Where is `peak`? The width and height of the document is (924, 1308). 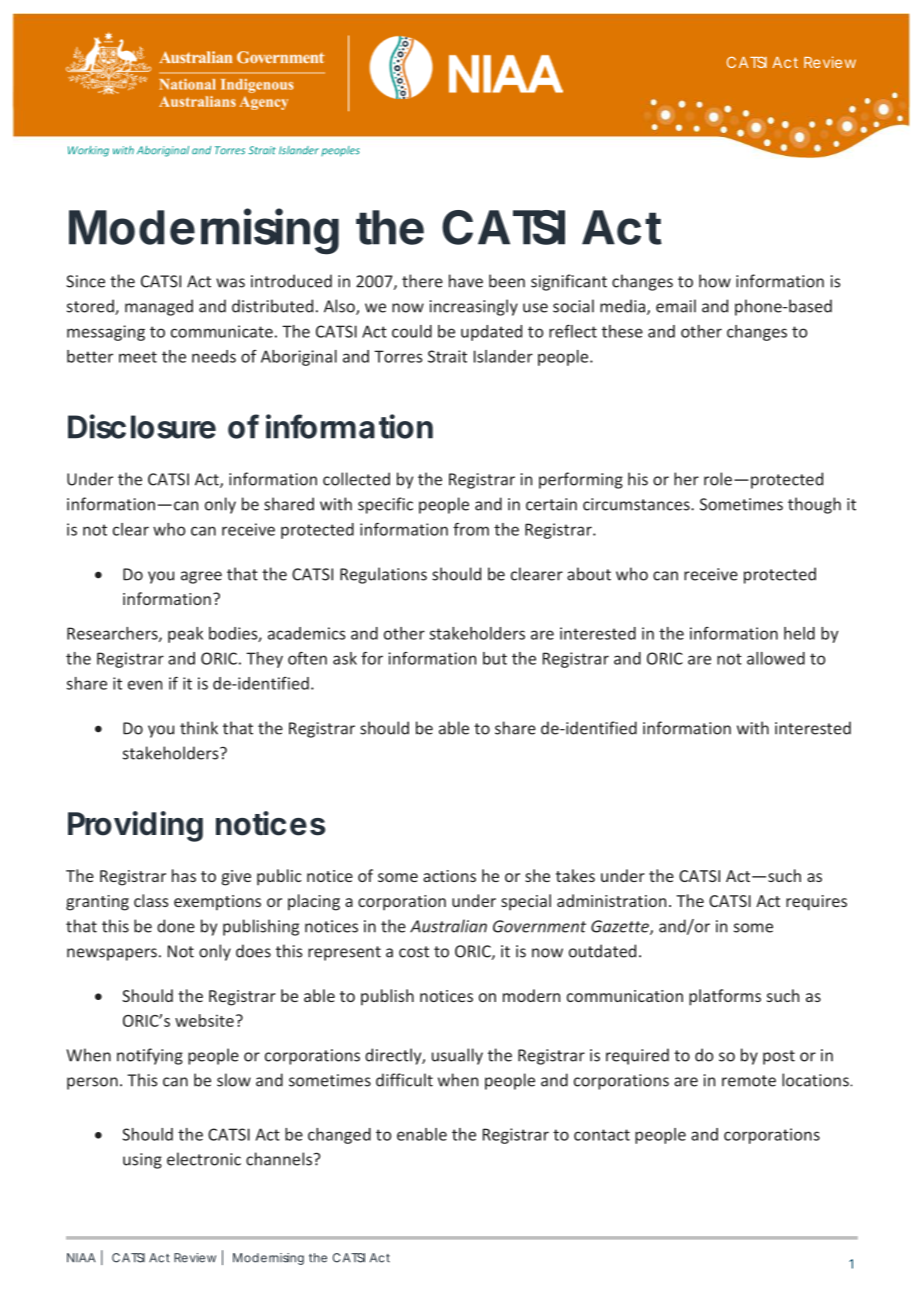 peak is located at coordinates (185, 635).
